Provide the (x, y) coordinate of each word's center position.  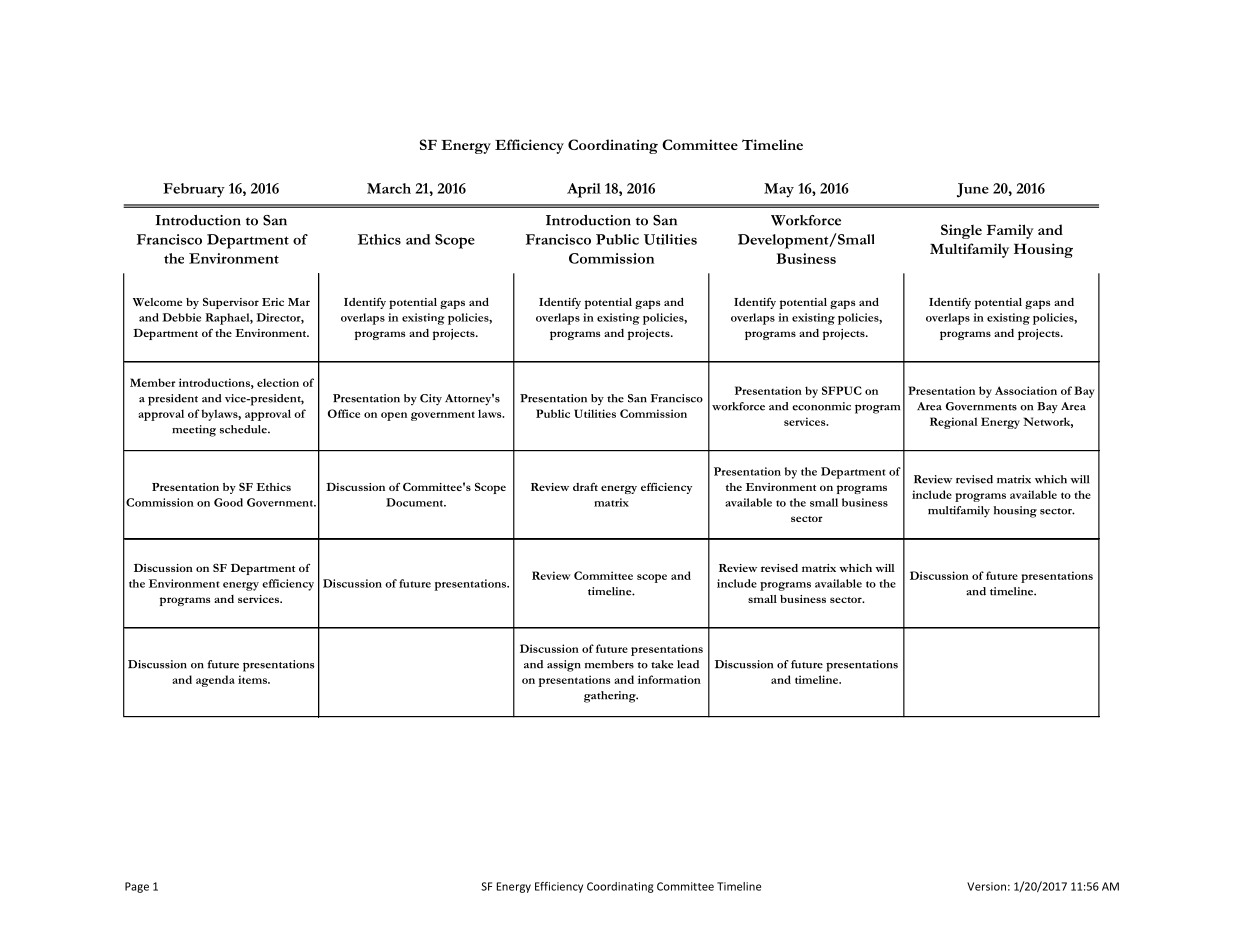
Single (961, 231)
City (431, 400)
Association (1026, 390)
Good (228, 502)
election (278, 382)
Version (986, 886)
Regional (954, 423)
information (669, 679)
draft (585, 487)
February (194, 190)
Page (137, 887)
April (584, 190)
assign (564, 666)
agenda (215, 681)
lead (688, 664)
